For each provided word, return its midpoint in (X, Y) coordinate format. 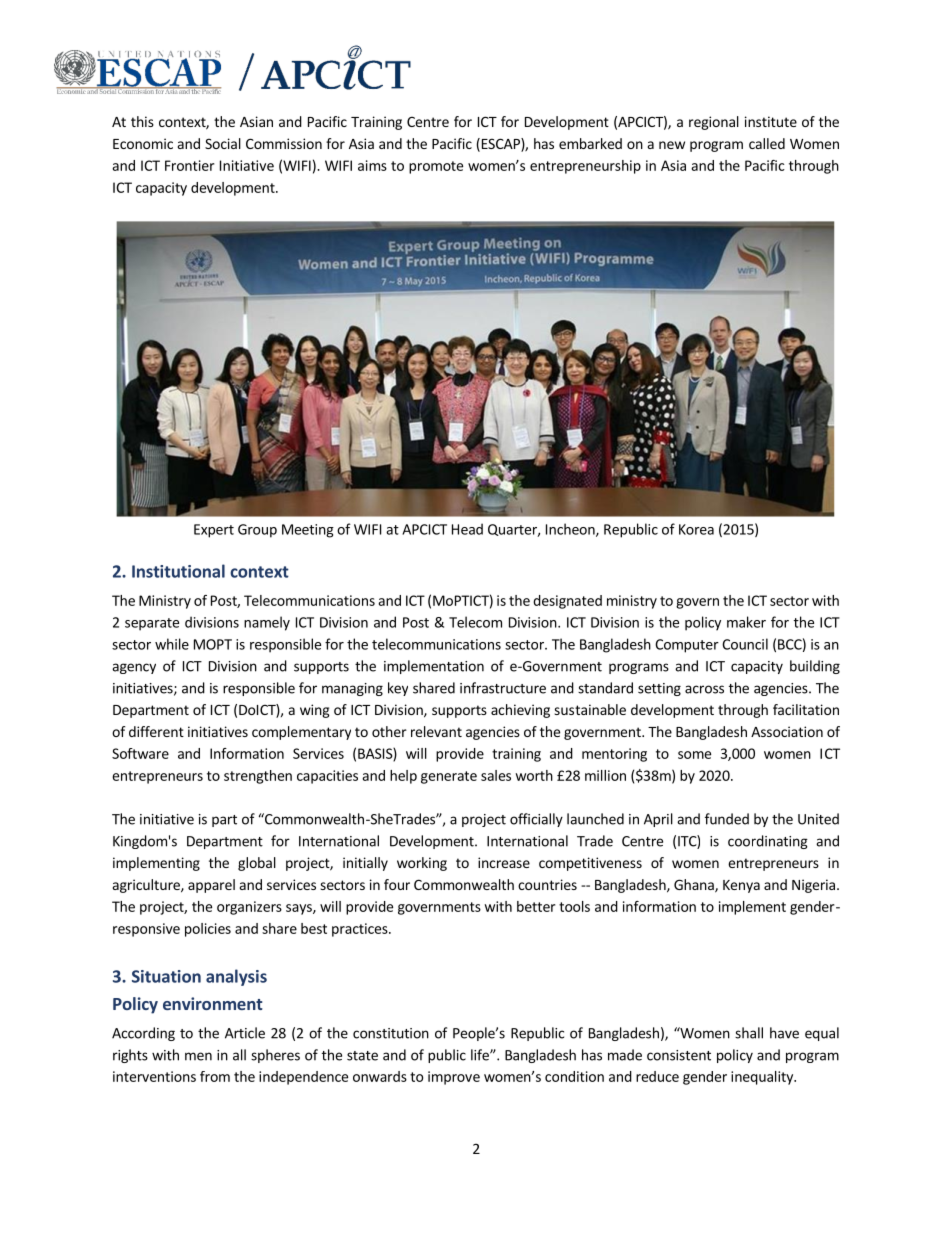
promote (436, 167)
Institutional (178, 571)
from (215, 1076)
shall (749, 1033)
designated (567, 602)
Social (223, 143)
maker (746, 622)
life (481, 1055)
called (767, 143)
